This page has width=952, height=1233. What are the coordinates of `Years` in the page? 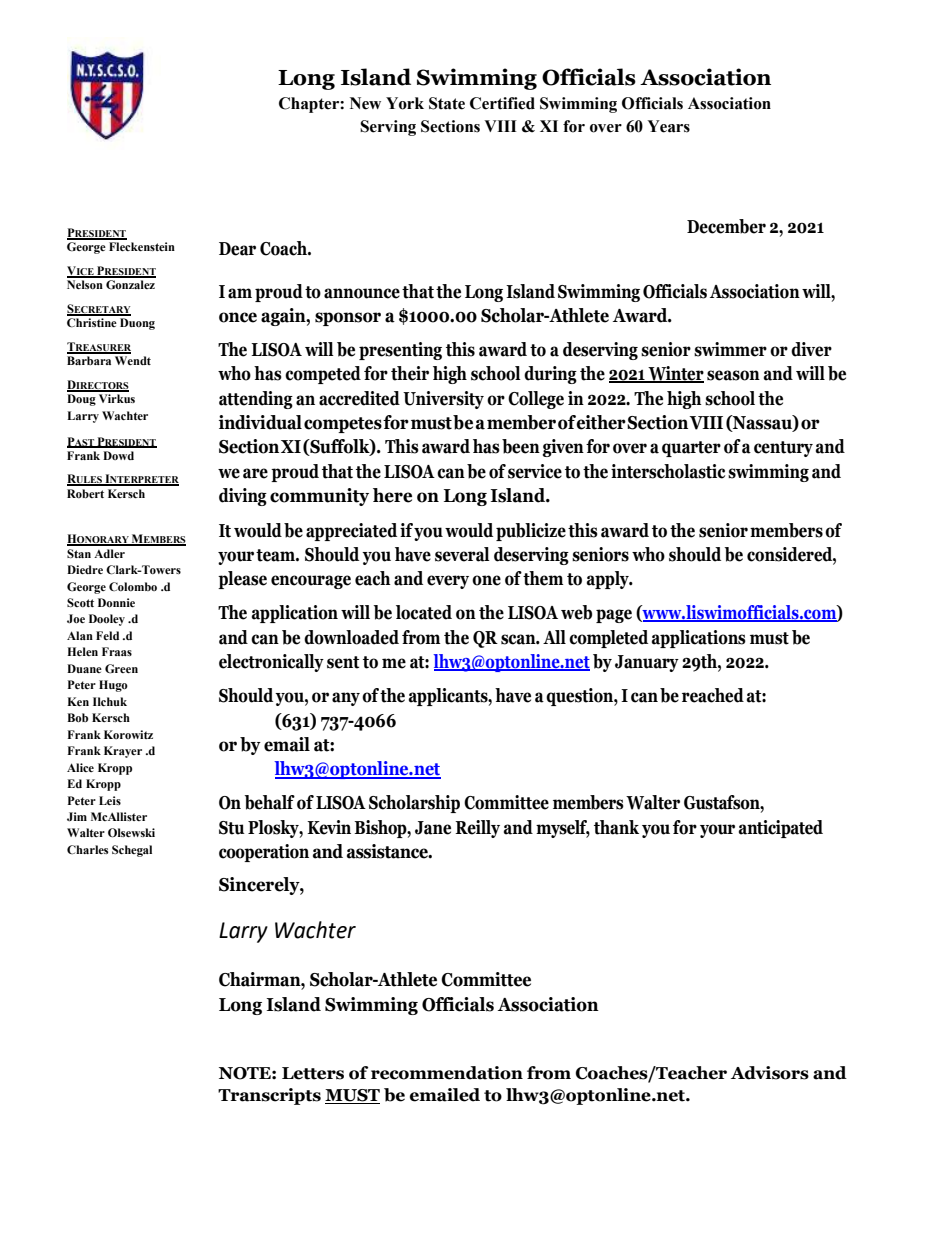 It's located at (668, 126).
